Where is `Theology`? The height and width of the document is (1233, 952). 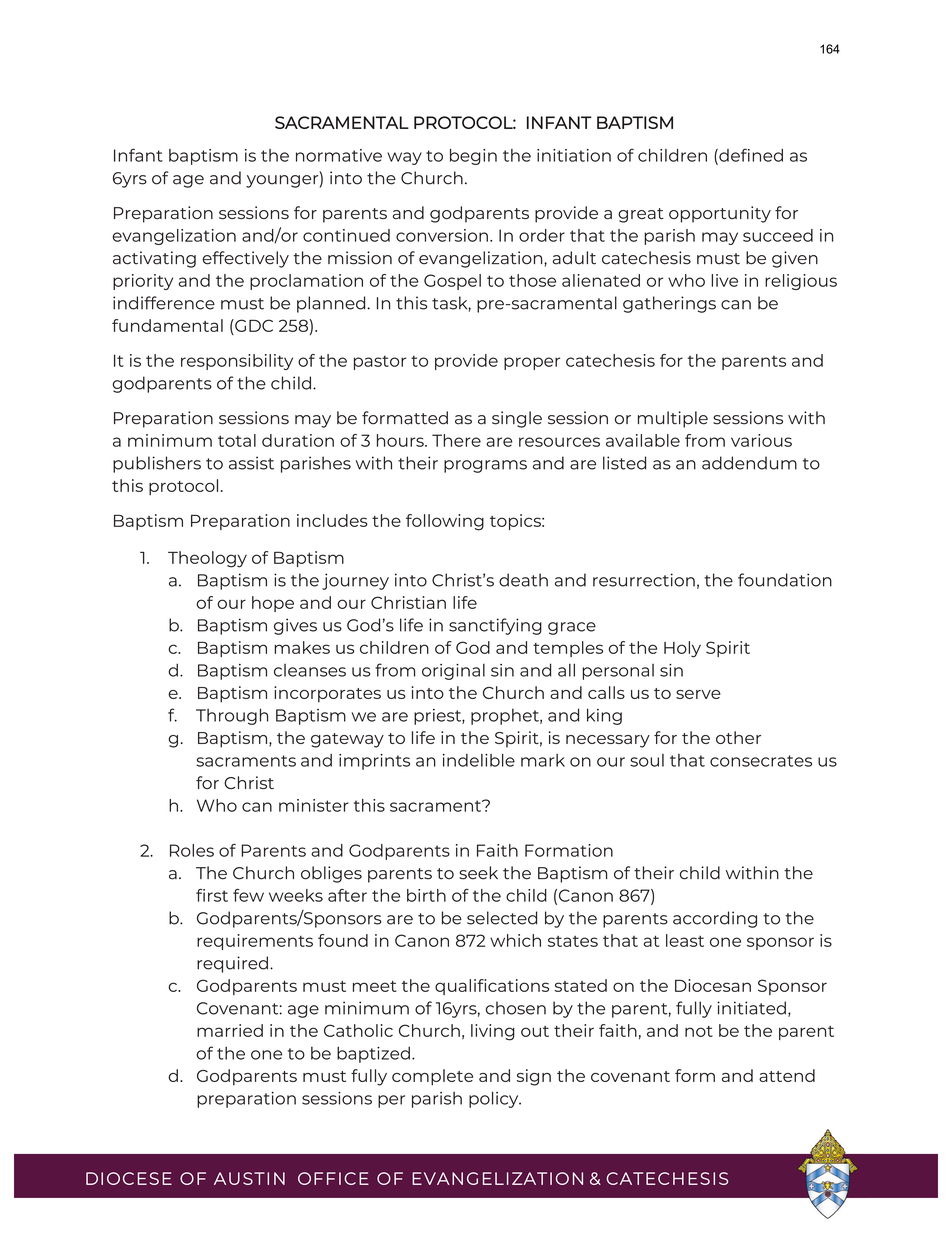 Theology is located at coordinates (207, 559).
